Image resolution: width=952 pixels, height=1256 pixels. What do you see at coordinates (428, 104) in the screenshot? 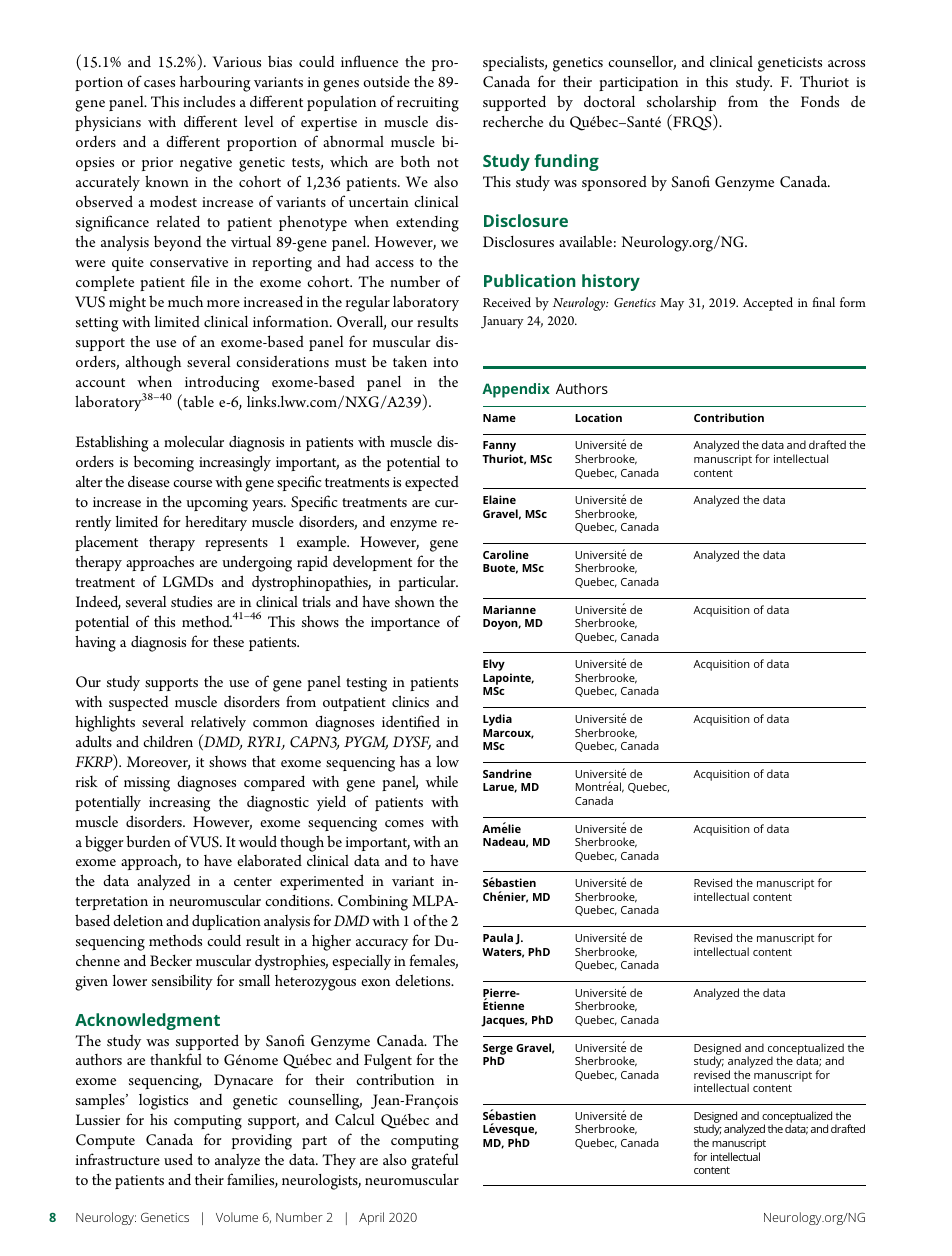
I see `recruiting` at bounding box center [428, 104].
